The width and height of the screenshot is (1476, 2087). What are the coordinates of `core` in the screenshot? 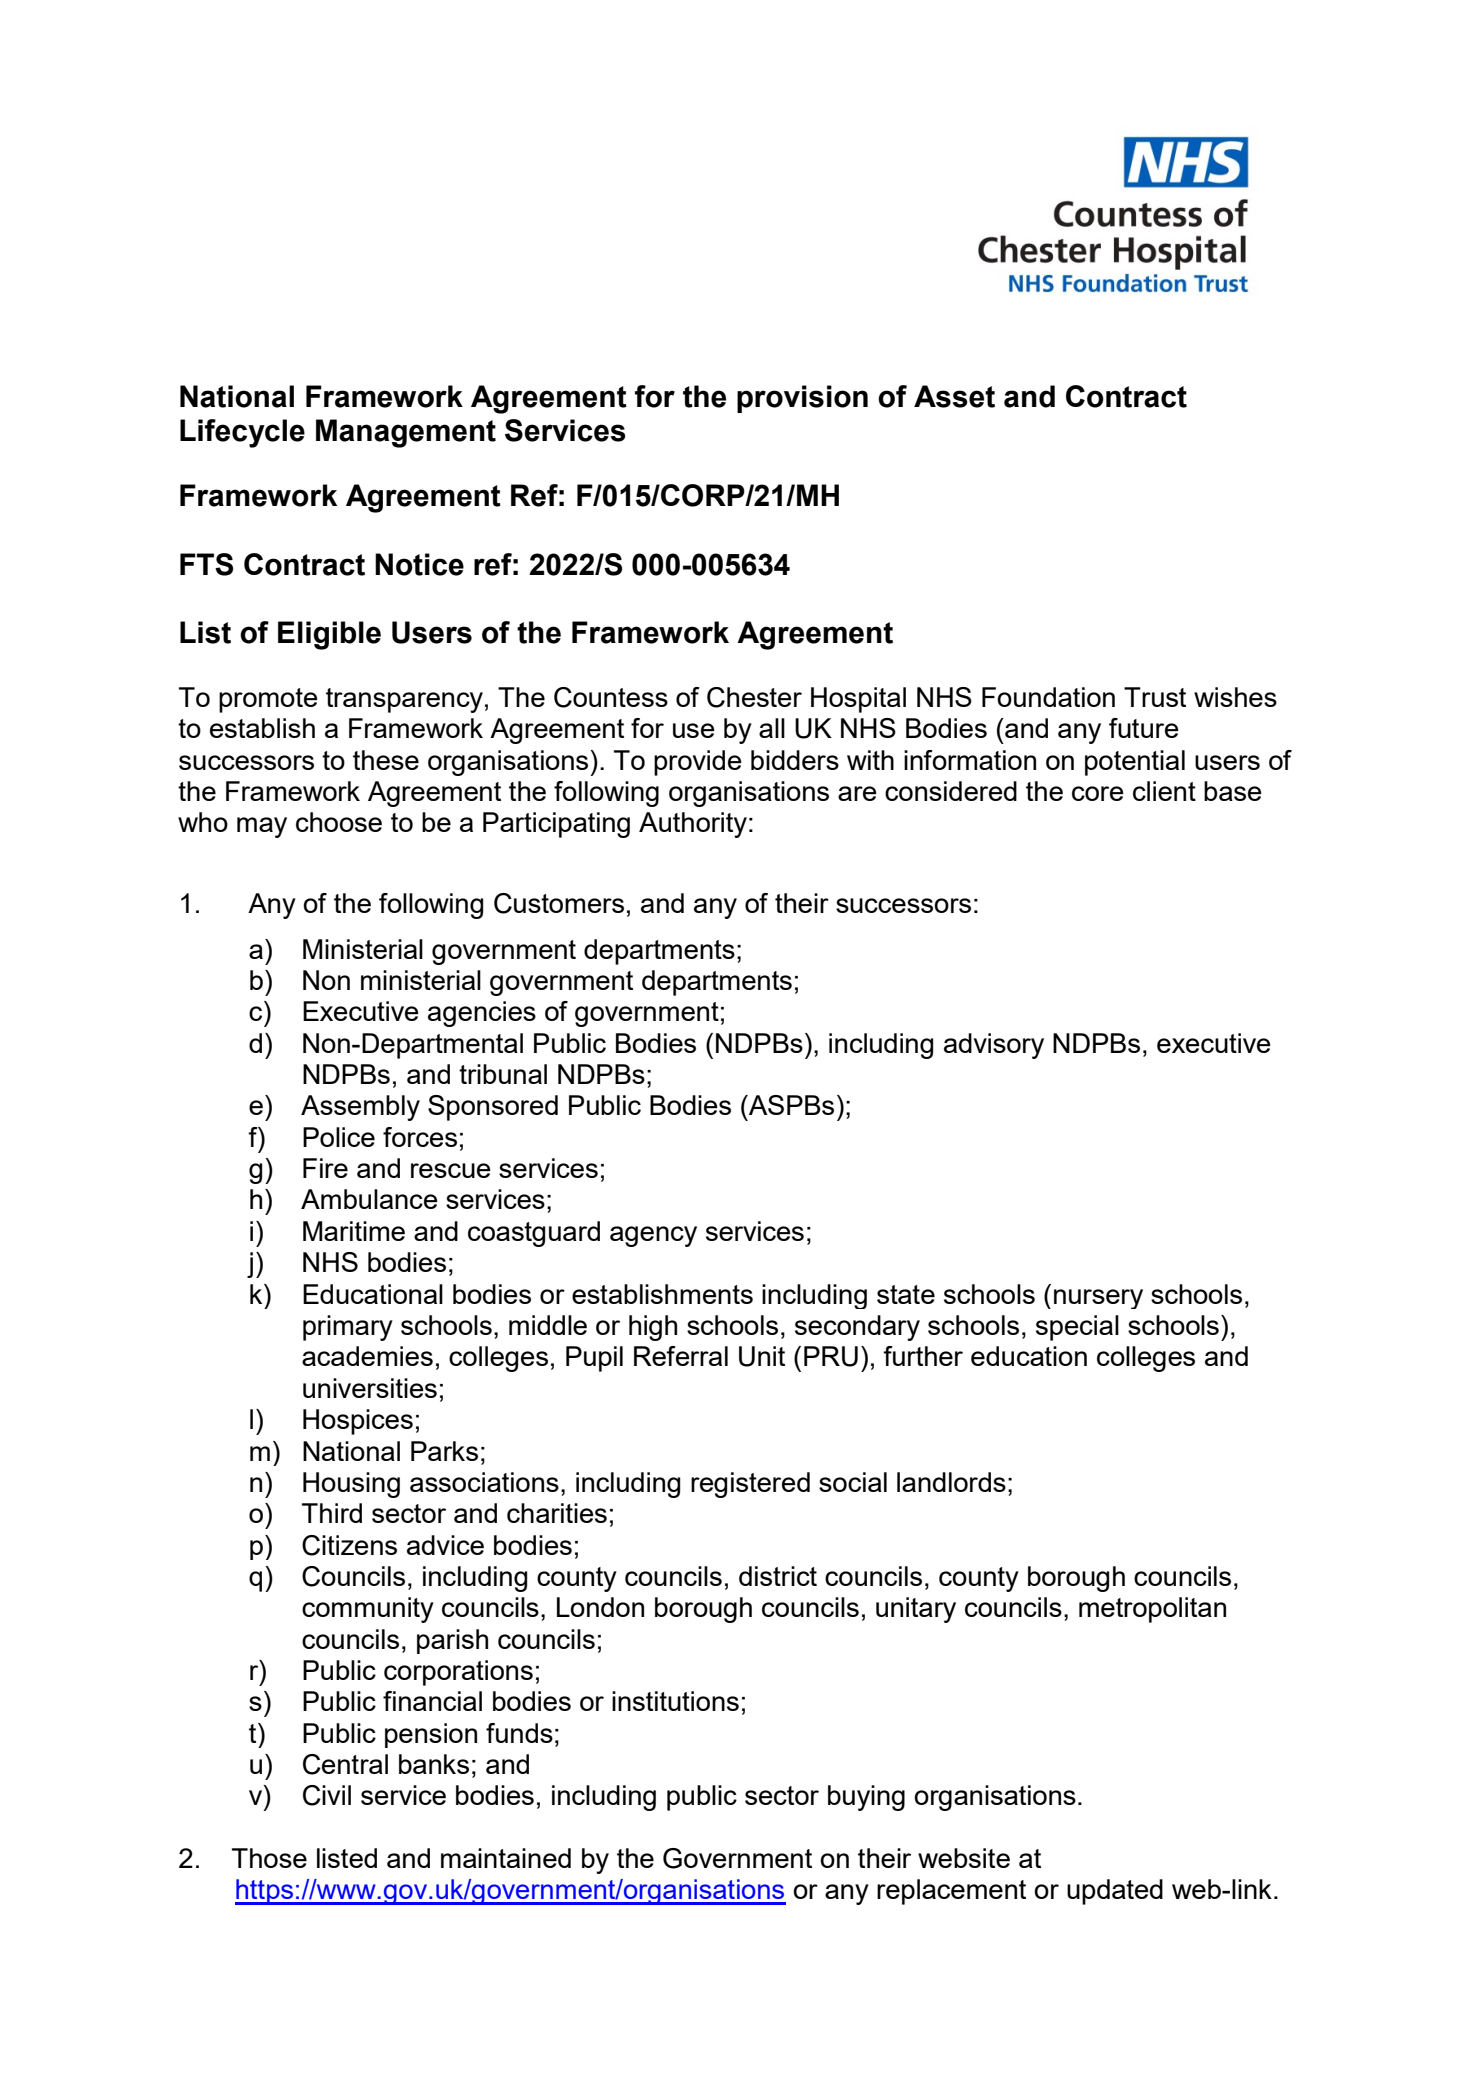 It's located at (1098, 793).
